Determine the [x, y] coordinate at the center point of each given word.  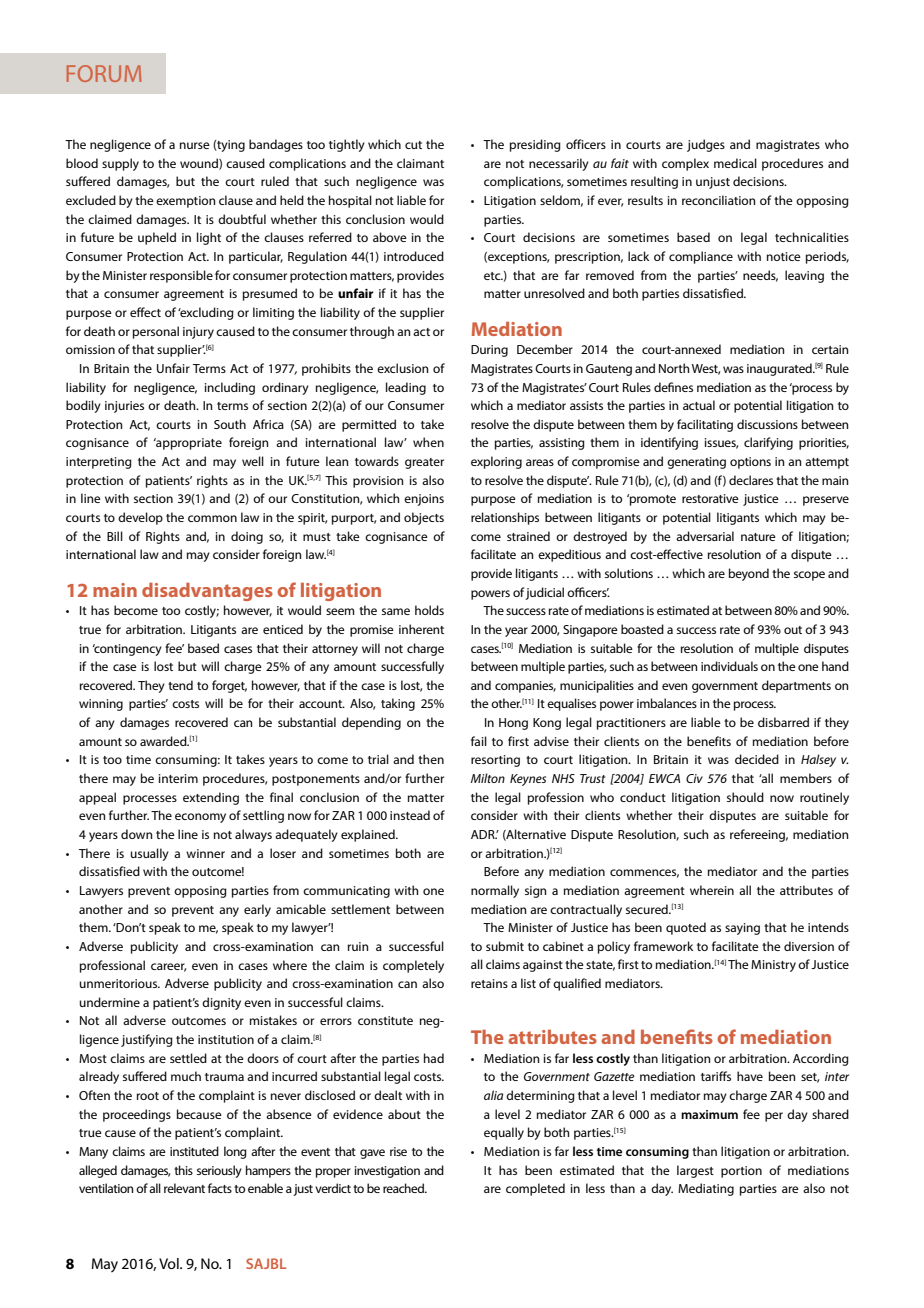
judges [706, 145]
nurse [195, 145]
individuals [729, 666]
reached [404, 1188]
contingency [127, 650]
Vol [170, 1263]
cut [413, 145]
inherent [421, 629]
